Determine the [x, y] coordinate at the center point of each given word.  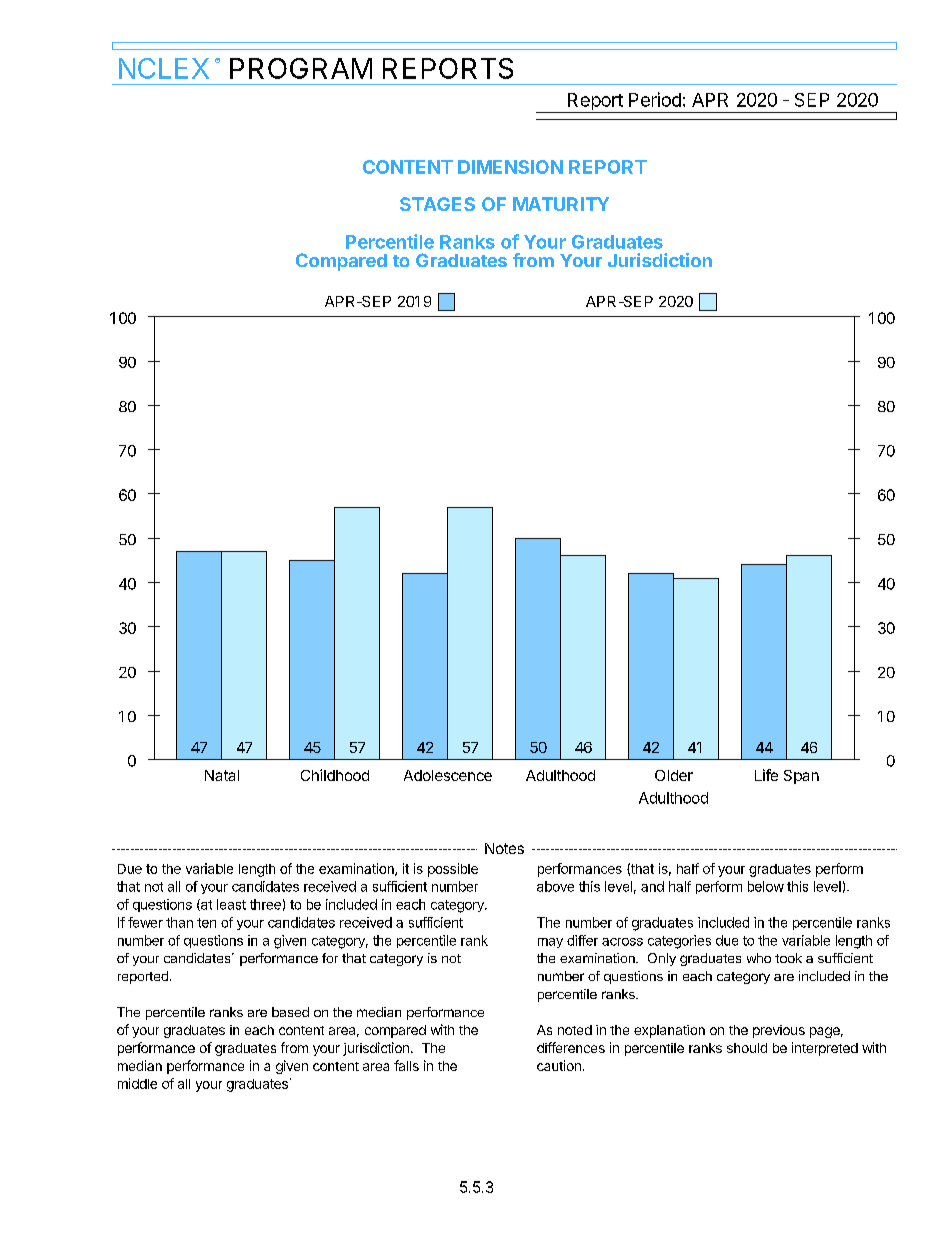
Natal [222, 775]
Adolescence [448, 775]
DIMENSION [510, 167]
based [290, 1012]
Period [655, 99]
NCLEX [164, 68]
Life [766, 775]
